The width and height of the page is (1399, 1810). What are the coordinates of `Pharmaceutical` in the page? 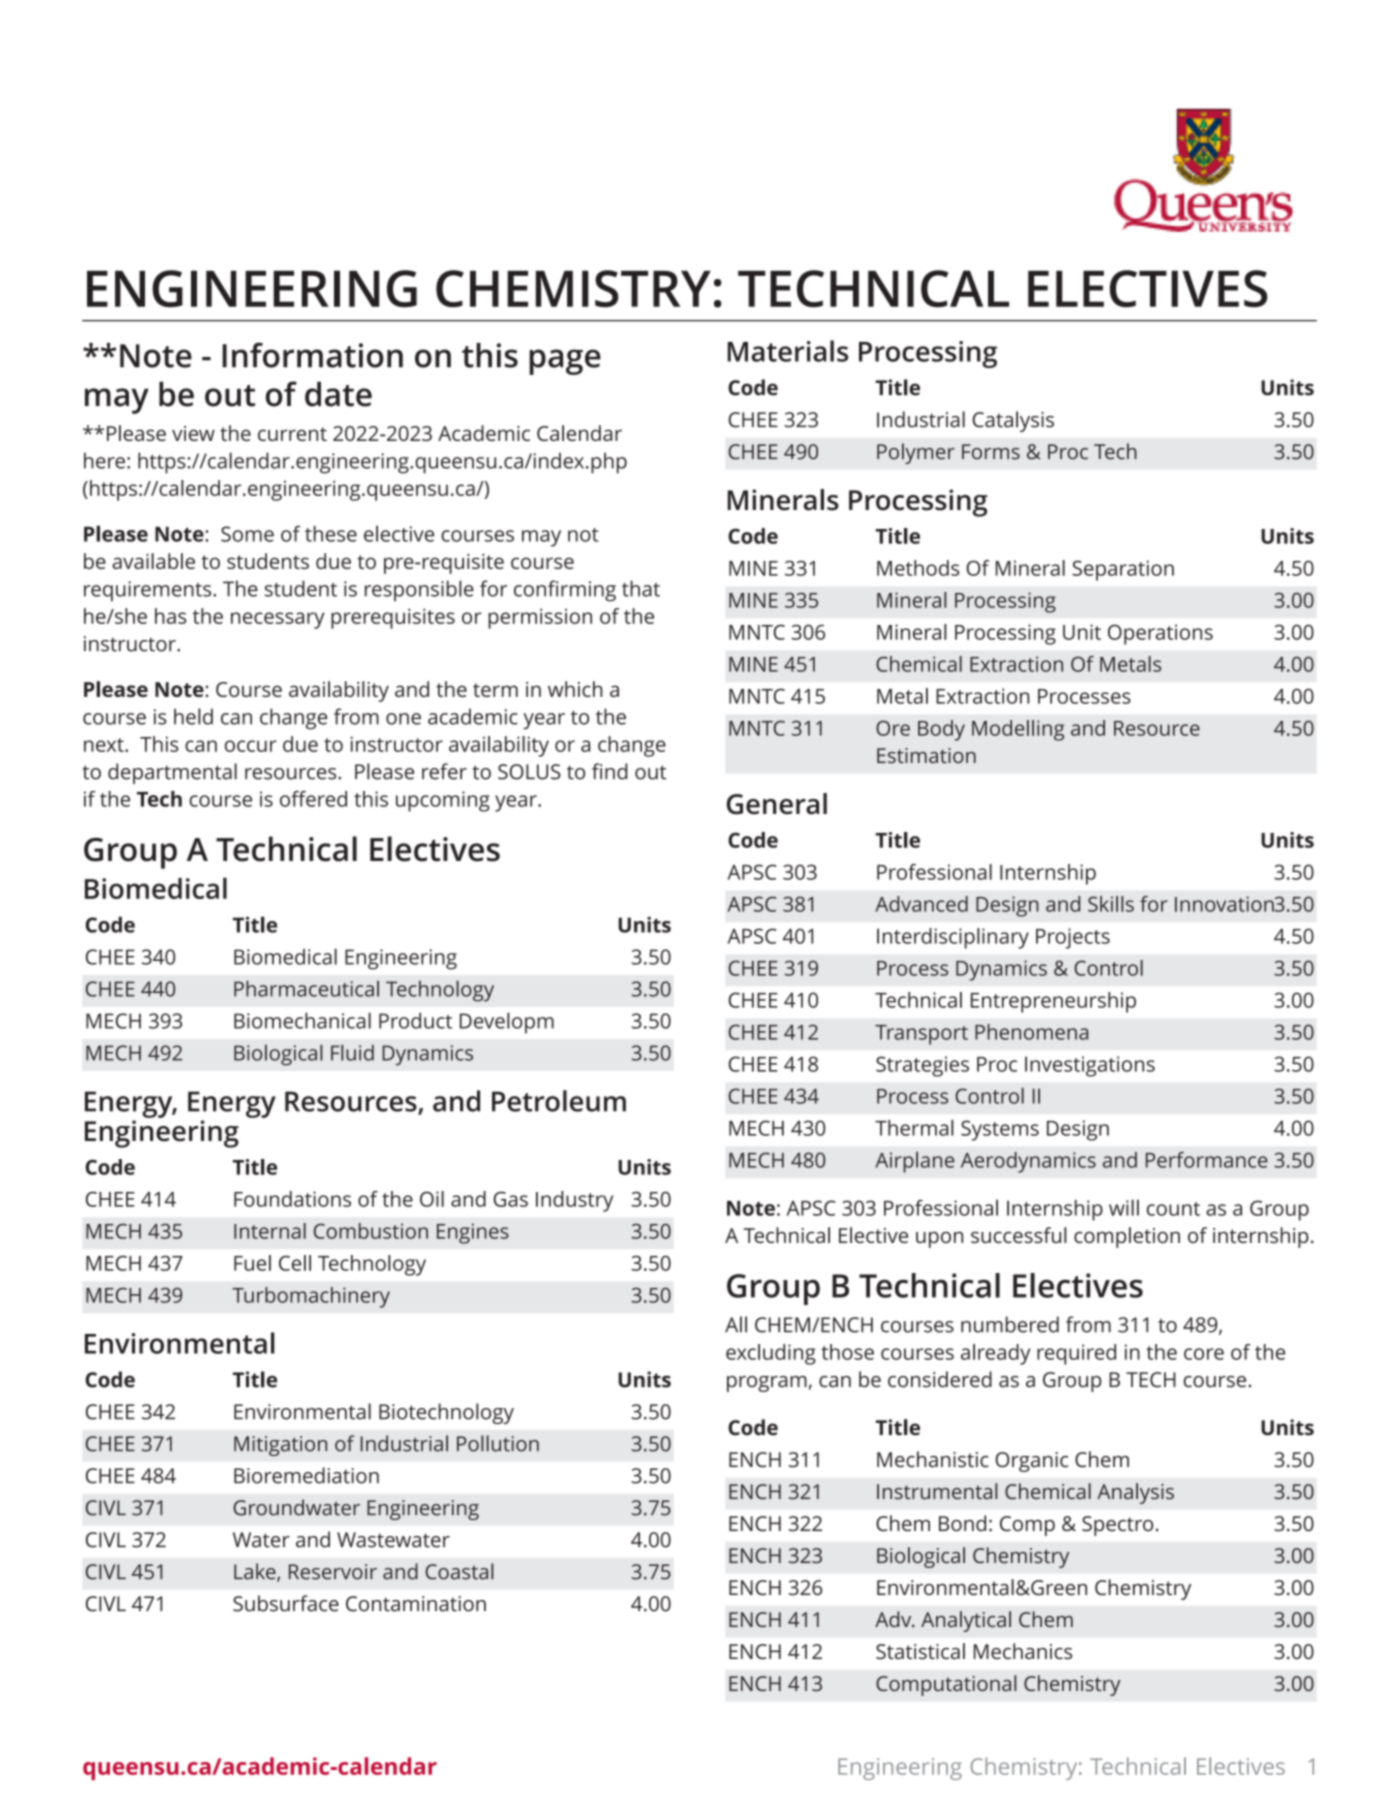 It's located at (306, 988).
